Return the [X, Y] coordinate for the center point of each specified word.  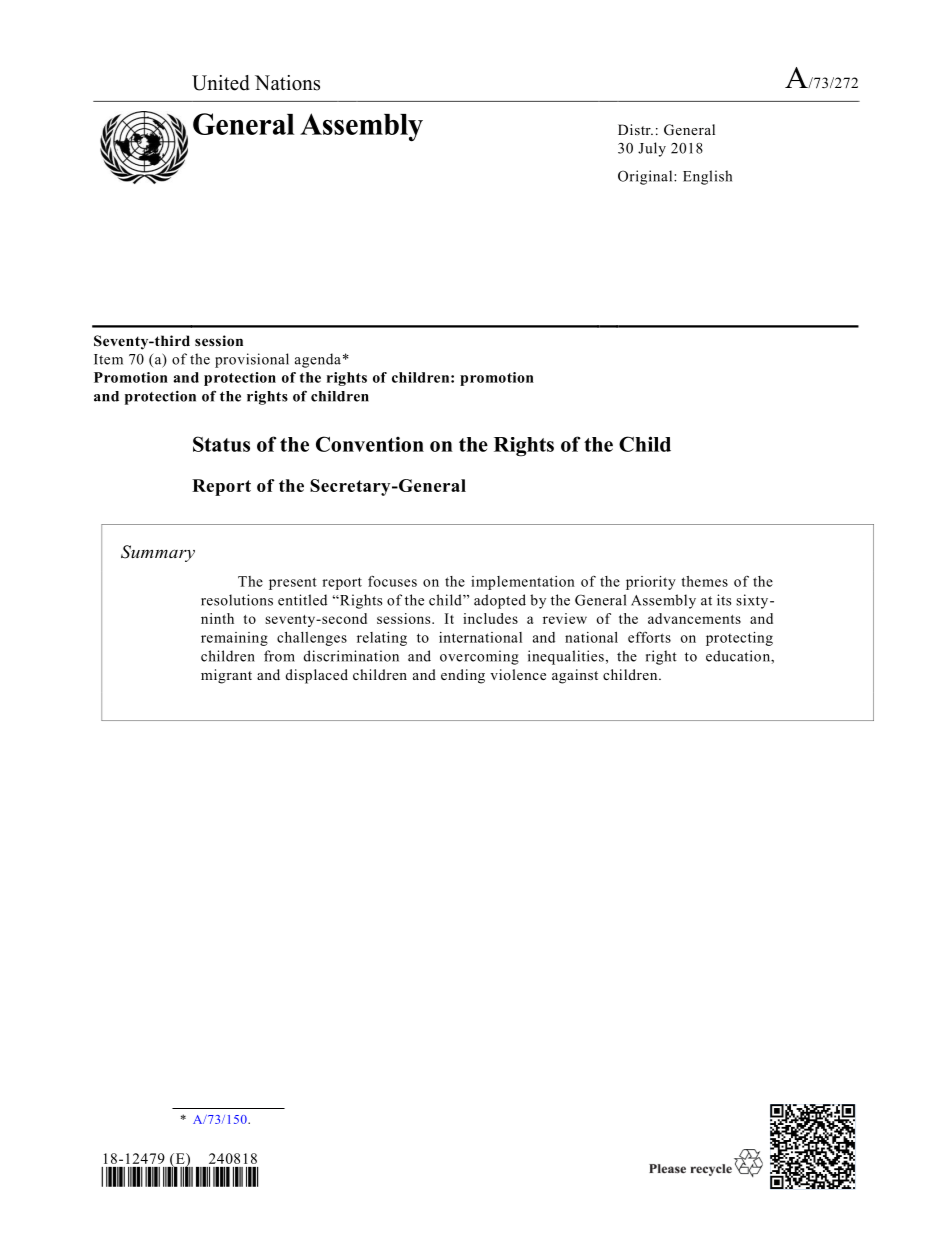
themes [704, 581]
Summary [158, 553]
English [707, 177]
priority [651, 583]
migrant [226, 676]
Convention [370, 444]
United [221, 83]
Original [646, 177]
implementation [523, 583]
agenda [318, 360]
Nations [287, 83]
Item [108, 359]
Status [221, 444]
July [652, 149]
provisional [252, 360]
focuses [392, 581]
